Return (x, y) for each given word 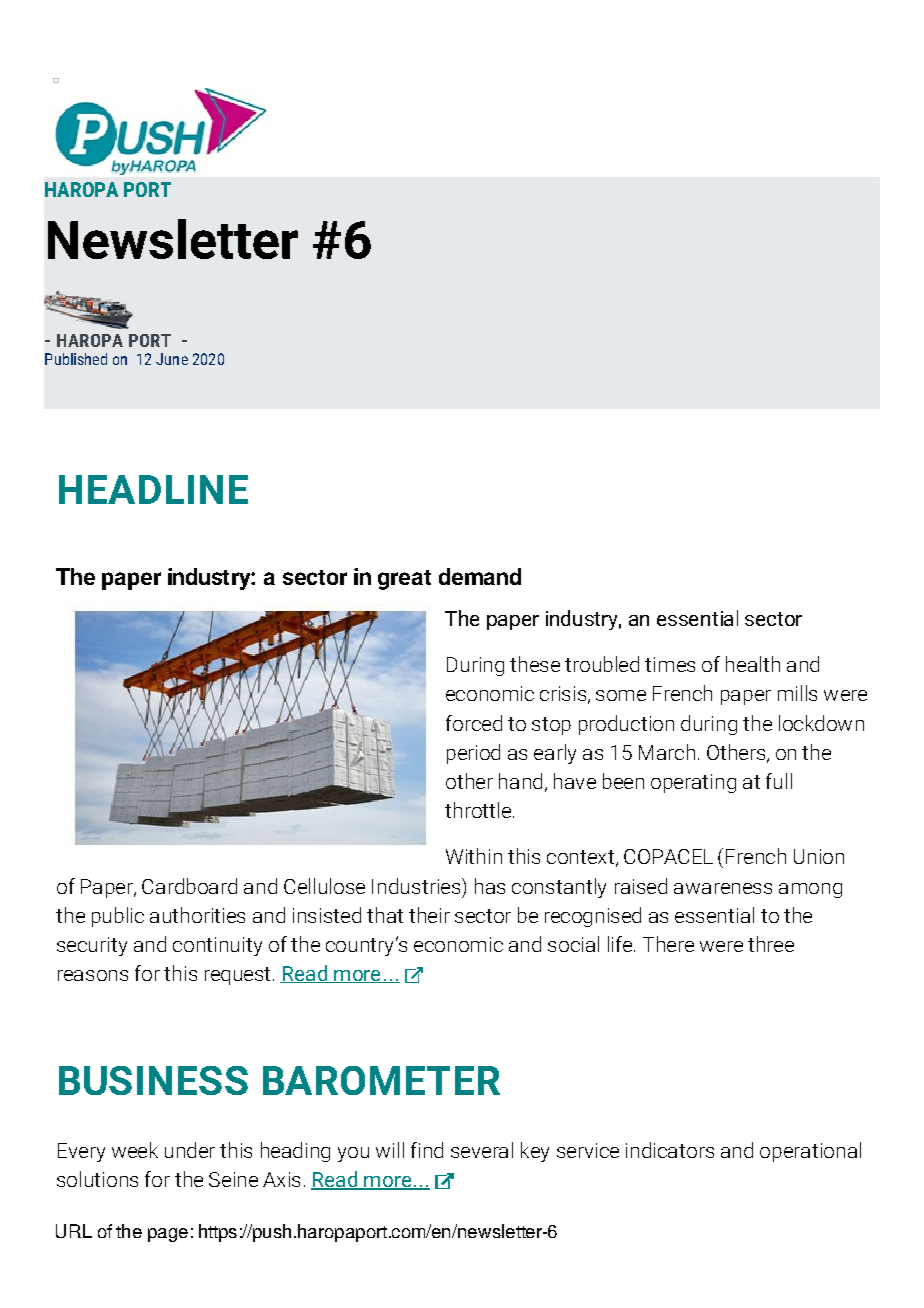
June (172, 359)
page (168, 1235)
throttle (478, 810)
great (404, 580)
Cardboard (189, 886)
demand (480, 576)
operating (693, 783)
